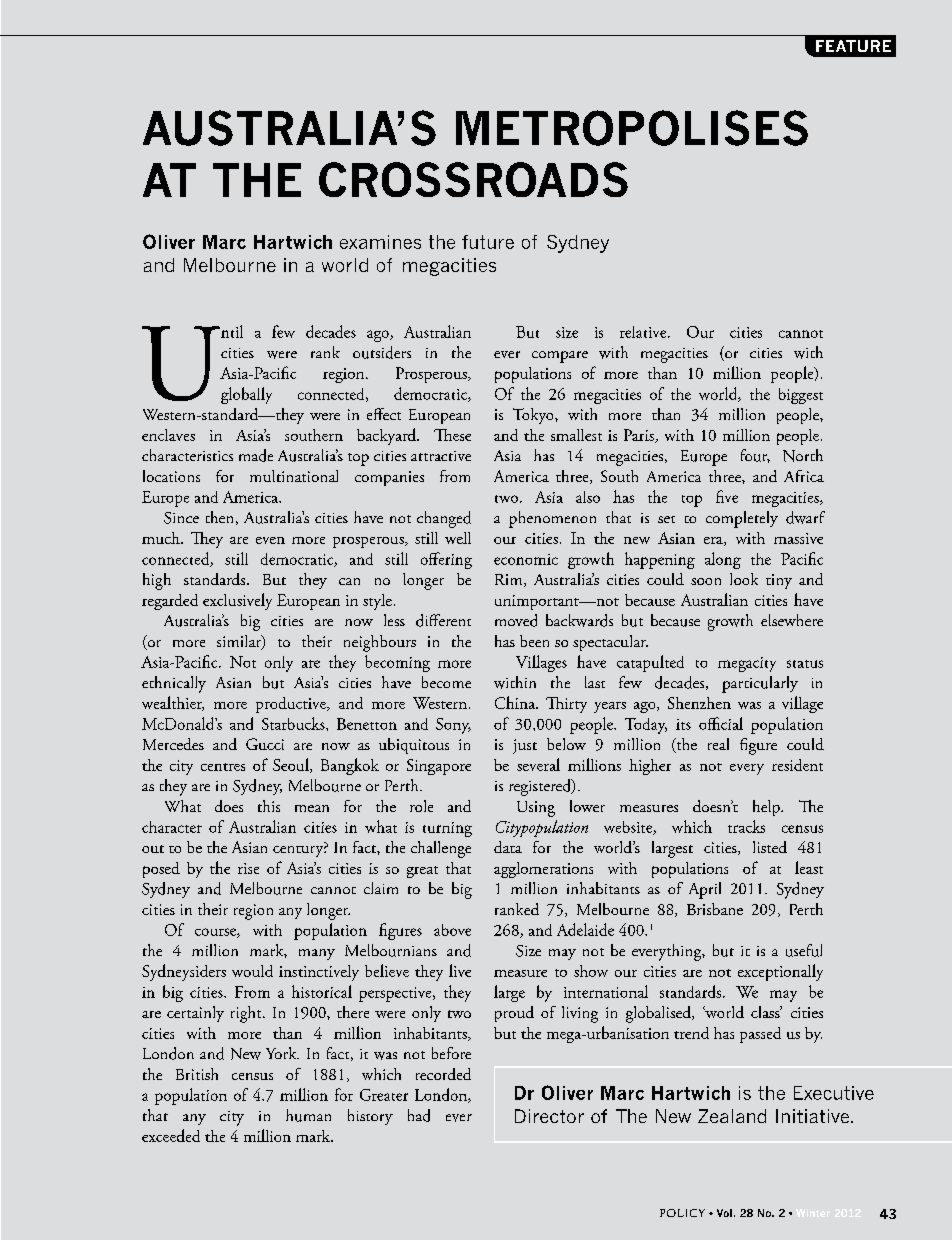 The image size is (952, 1240). Describe the element at coordinates (237, 601) in the image. I see `exclusively` at that location.
